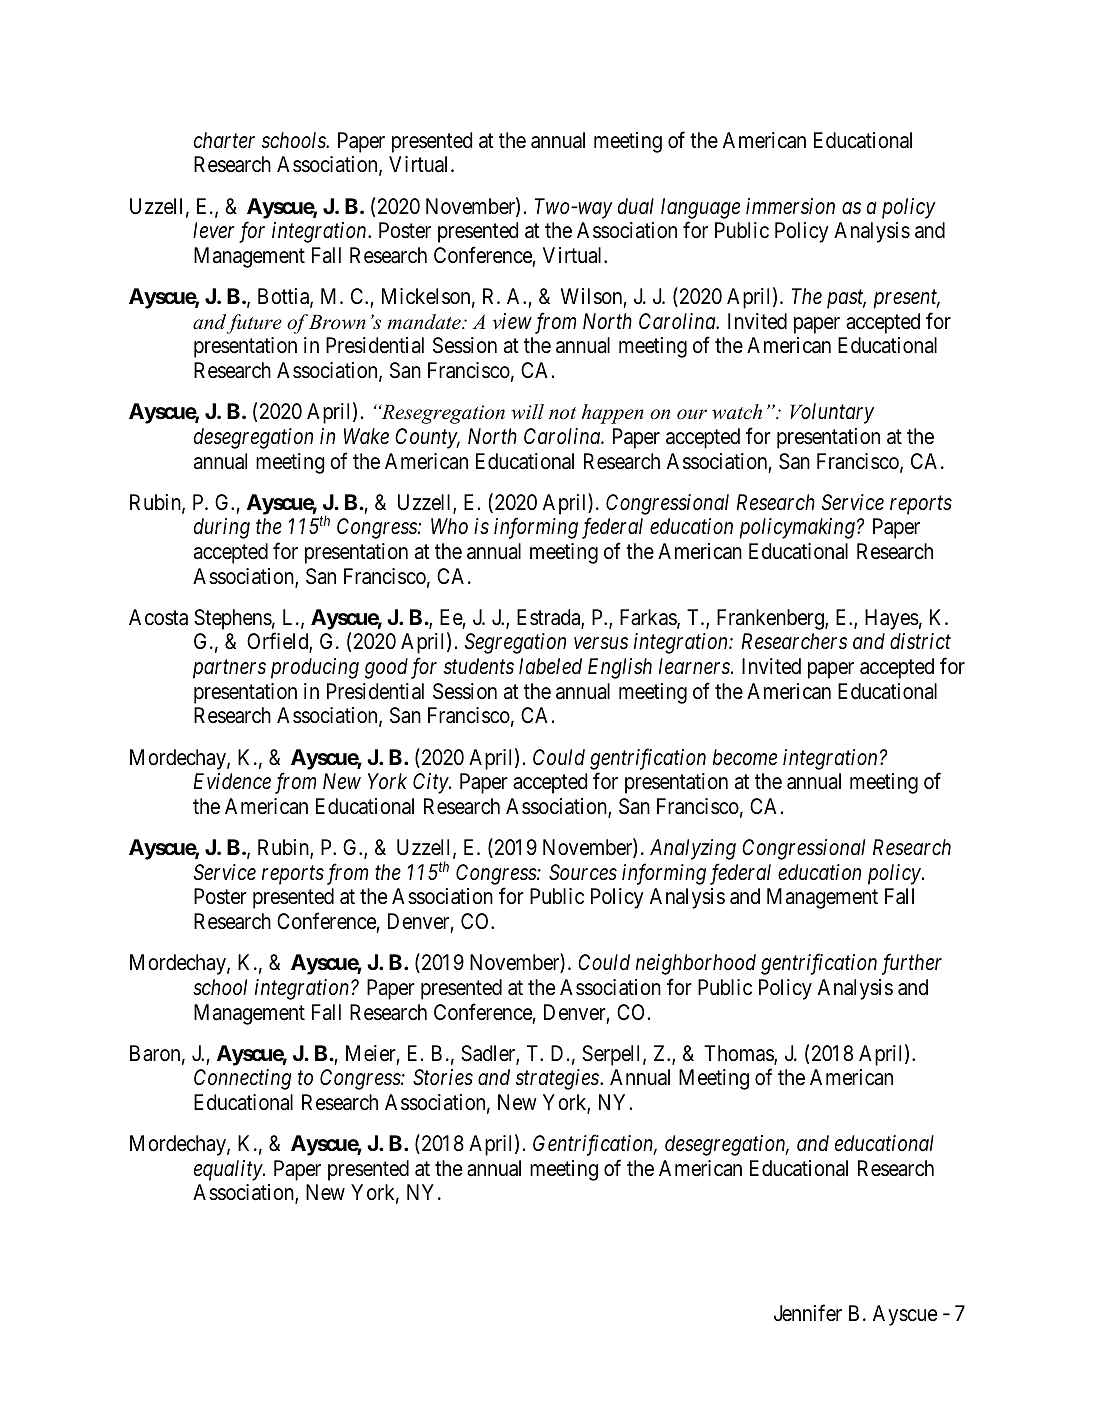 The height and width of the screenshot is (1416, 1094). What do you see at coordinates (242, 1079) in the screenshot?
I see `Connecting` at bounding box center [242, 1079].
